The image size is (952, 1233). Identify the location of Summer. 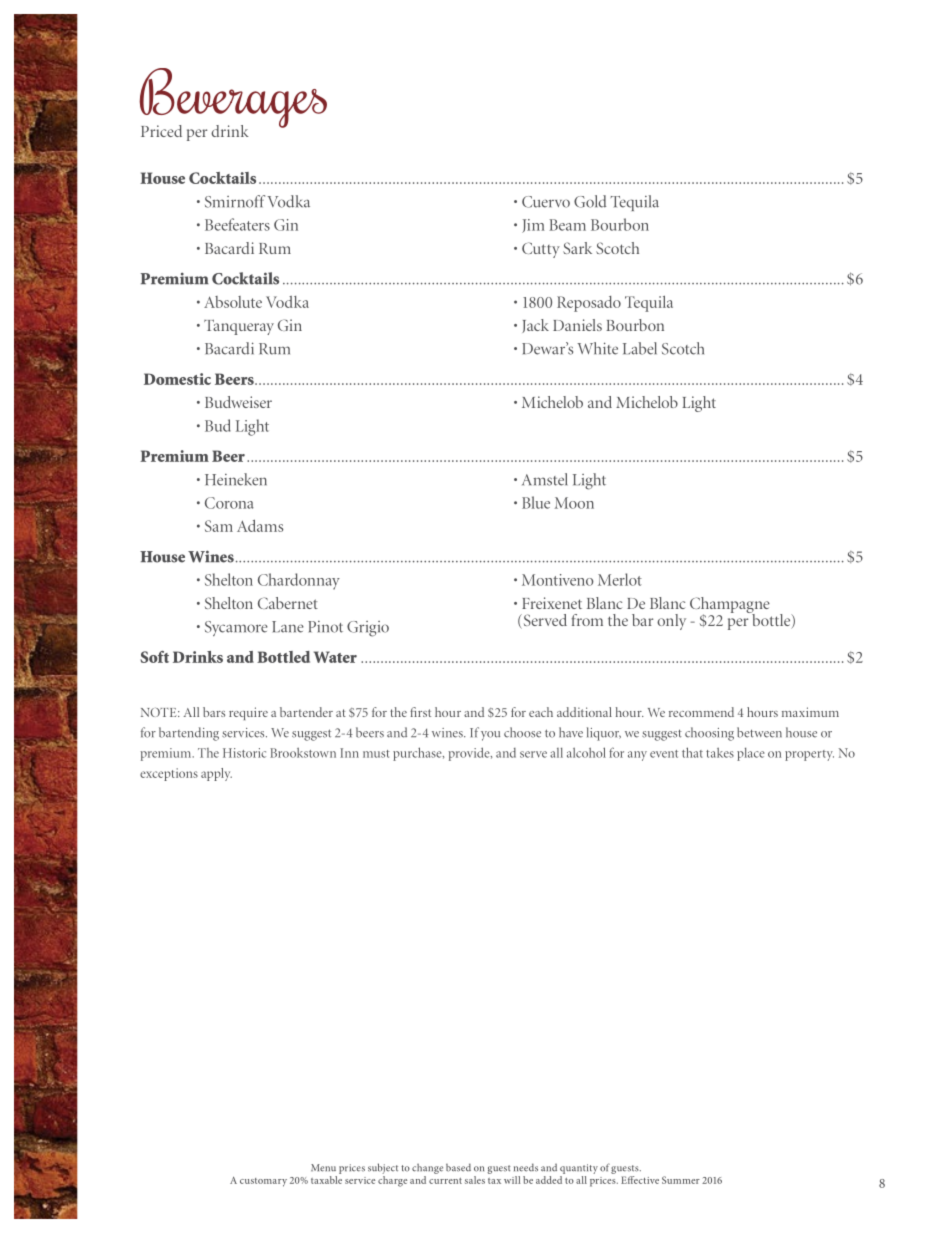
(681, 1180).
